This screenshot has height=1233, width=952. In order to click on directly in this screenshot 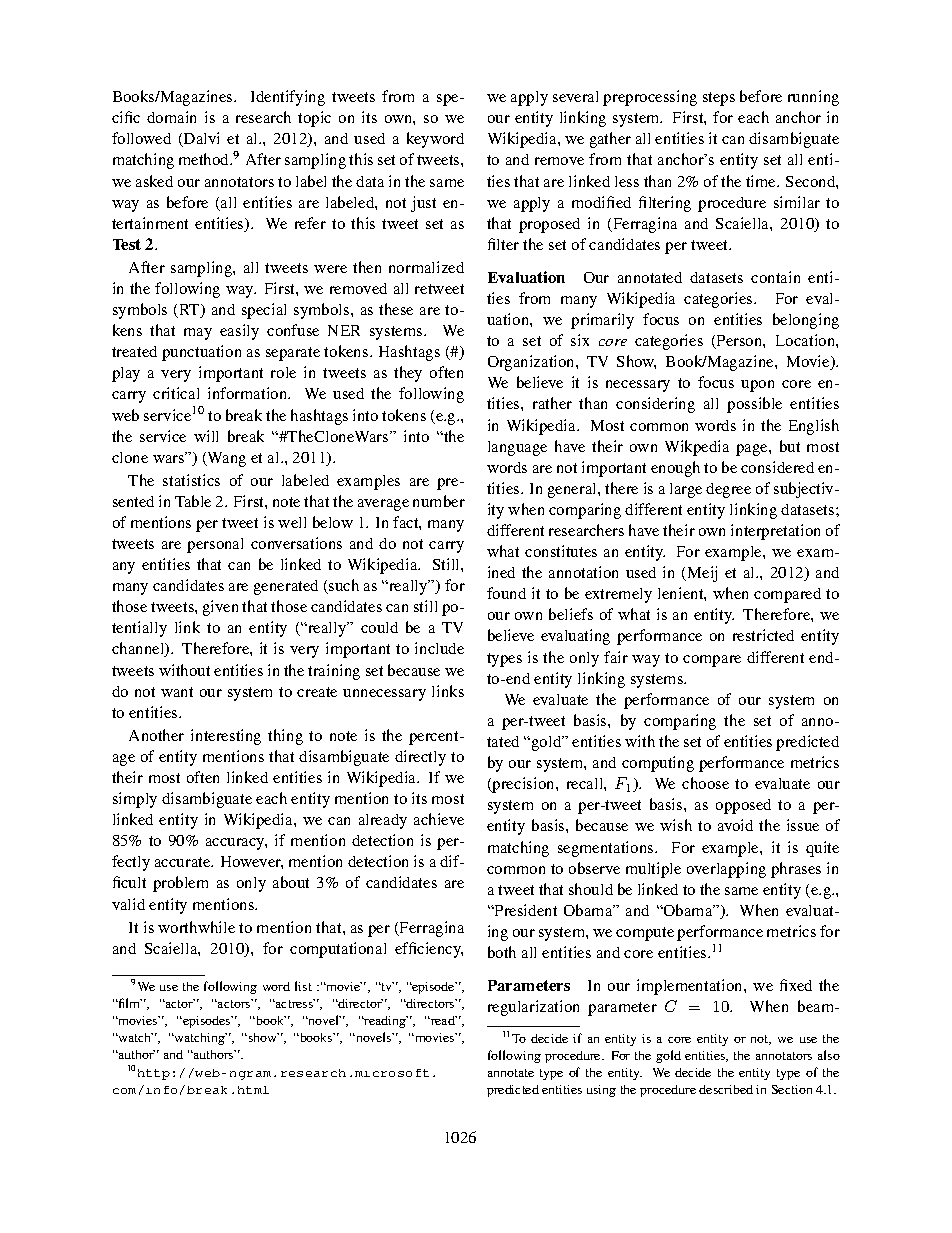, I will do `click(420, 758)`.
